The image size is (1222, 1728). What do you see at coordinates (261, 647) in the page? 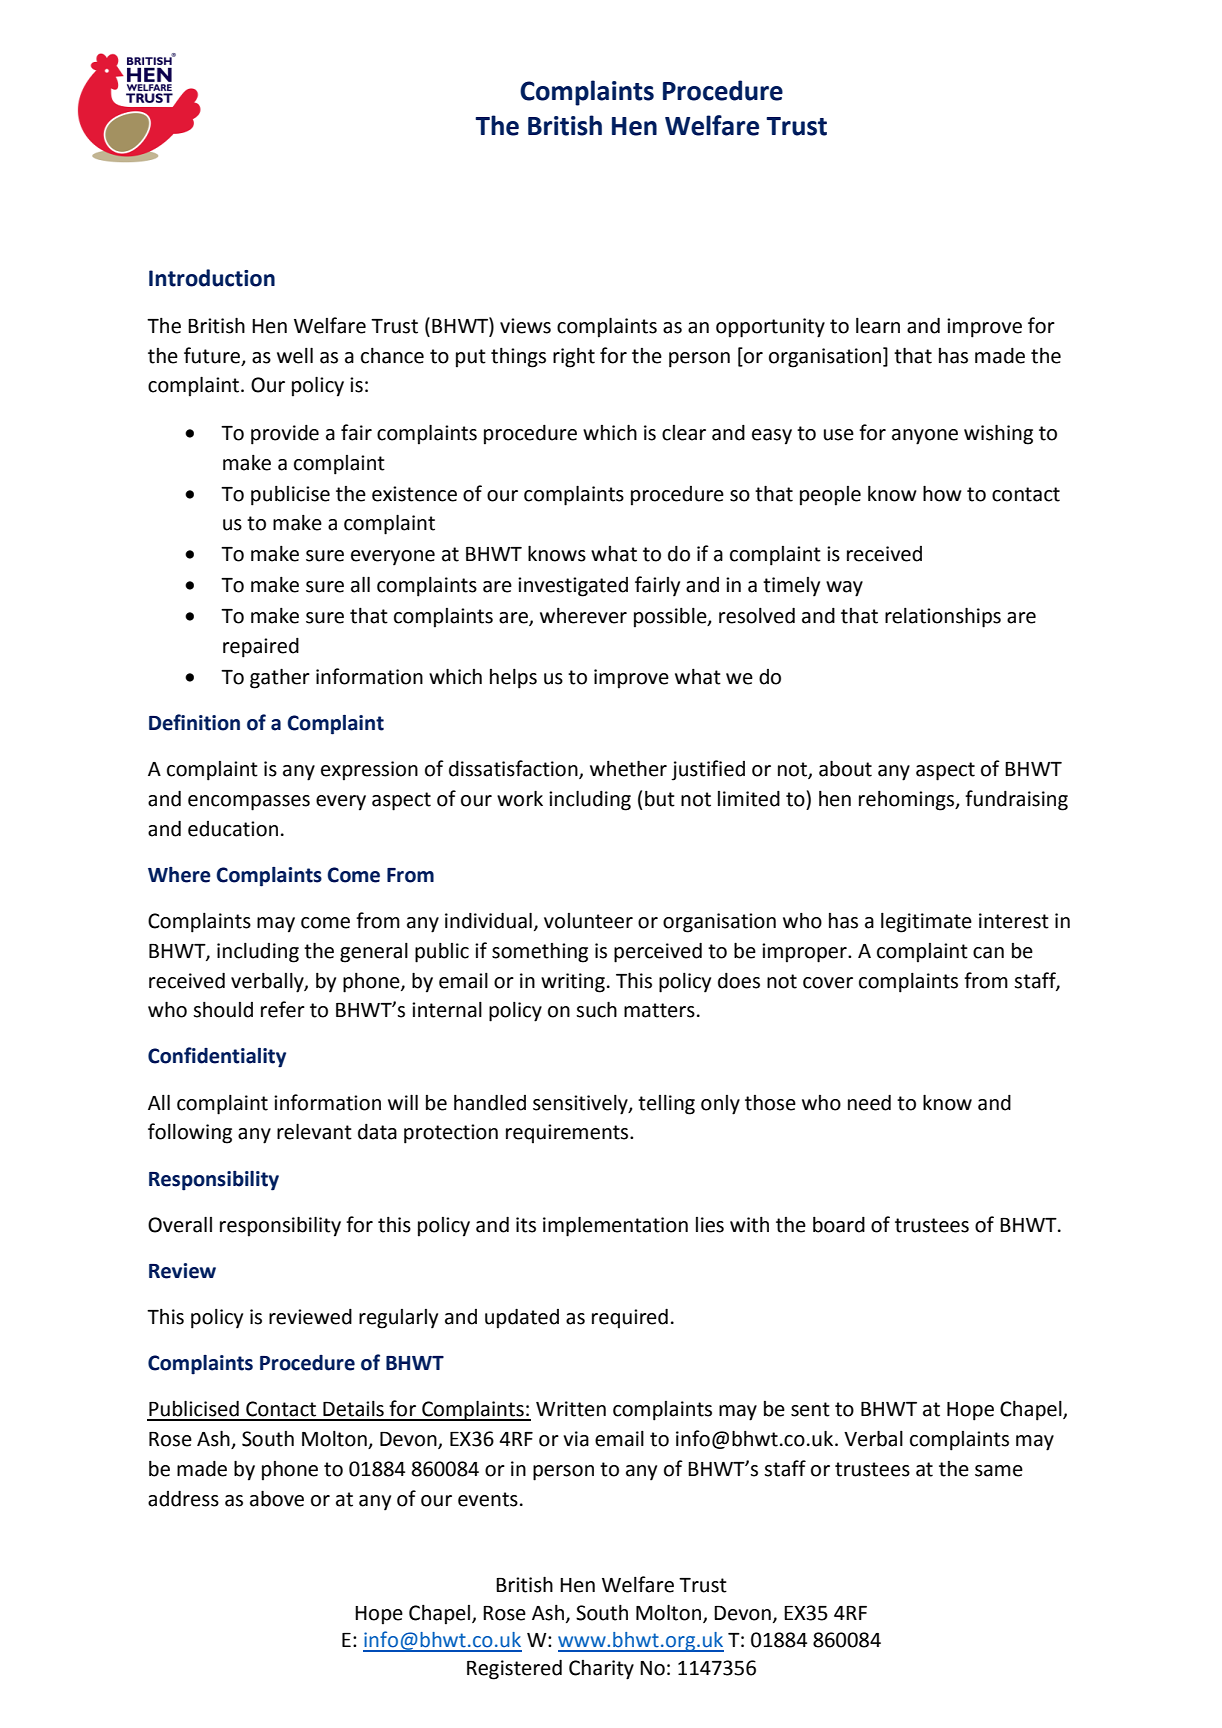
I see `repaired` at bounding box center [261, 647].
